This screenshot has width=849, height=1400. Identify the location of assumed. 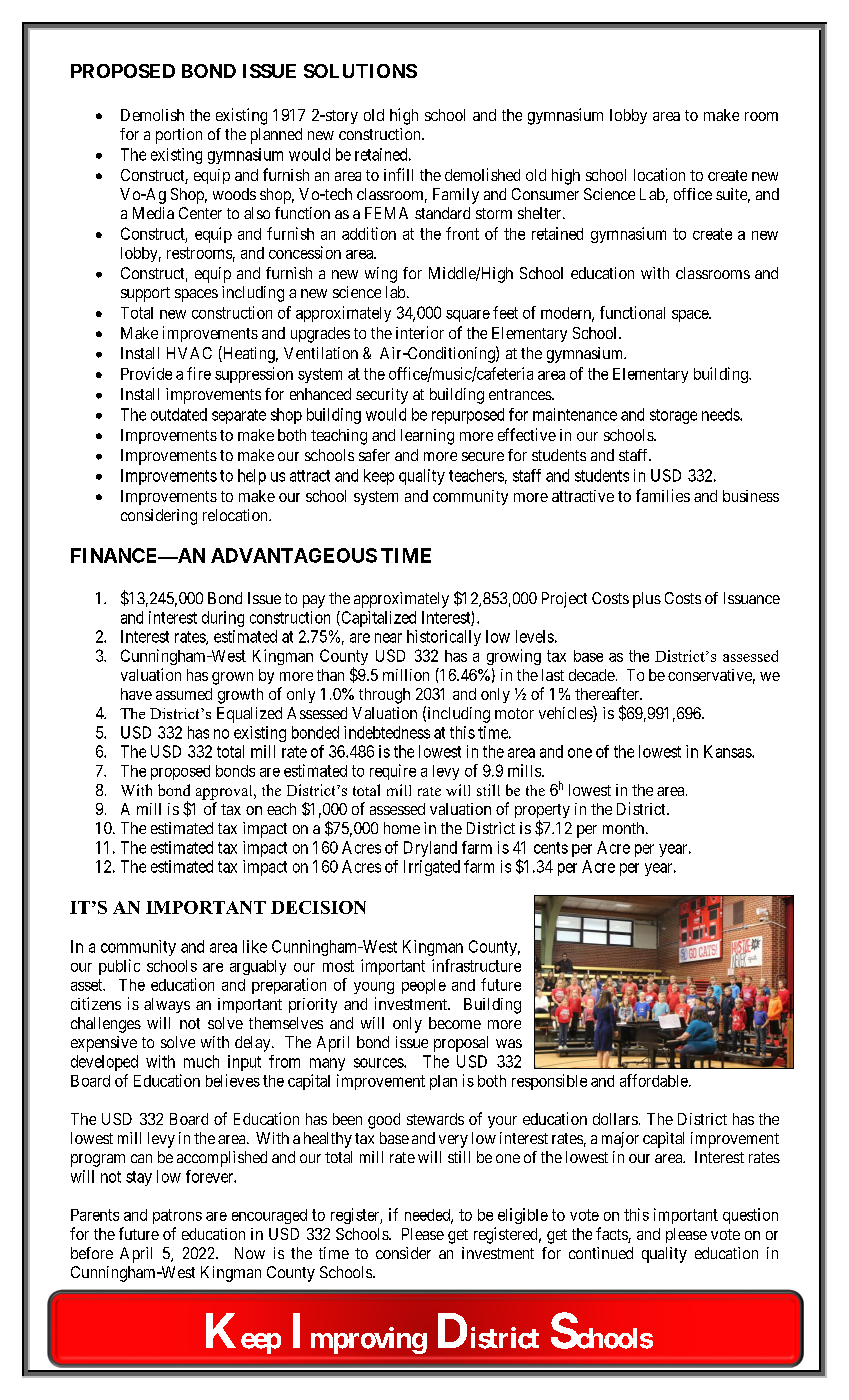
(184, 694).
